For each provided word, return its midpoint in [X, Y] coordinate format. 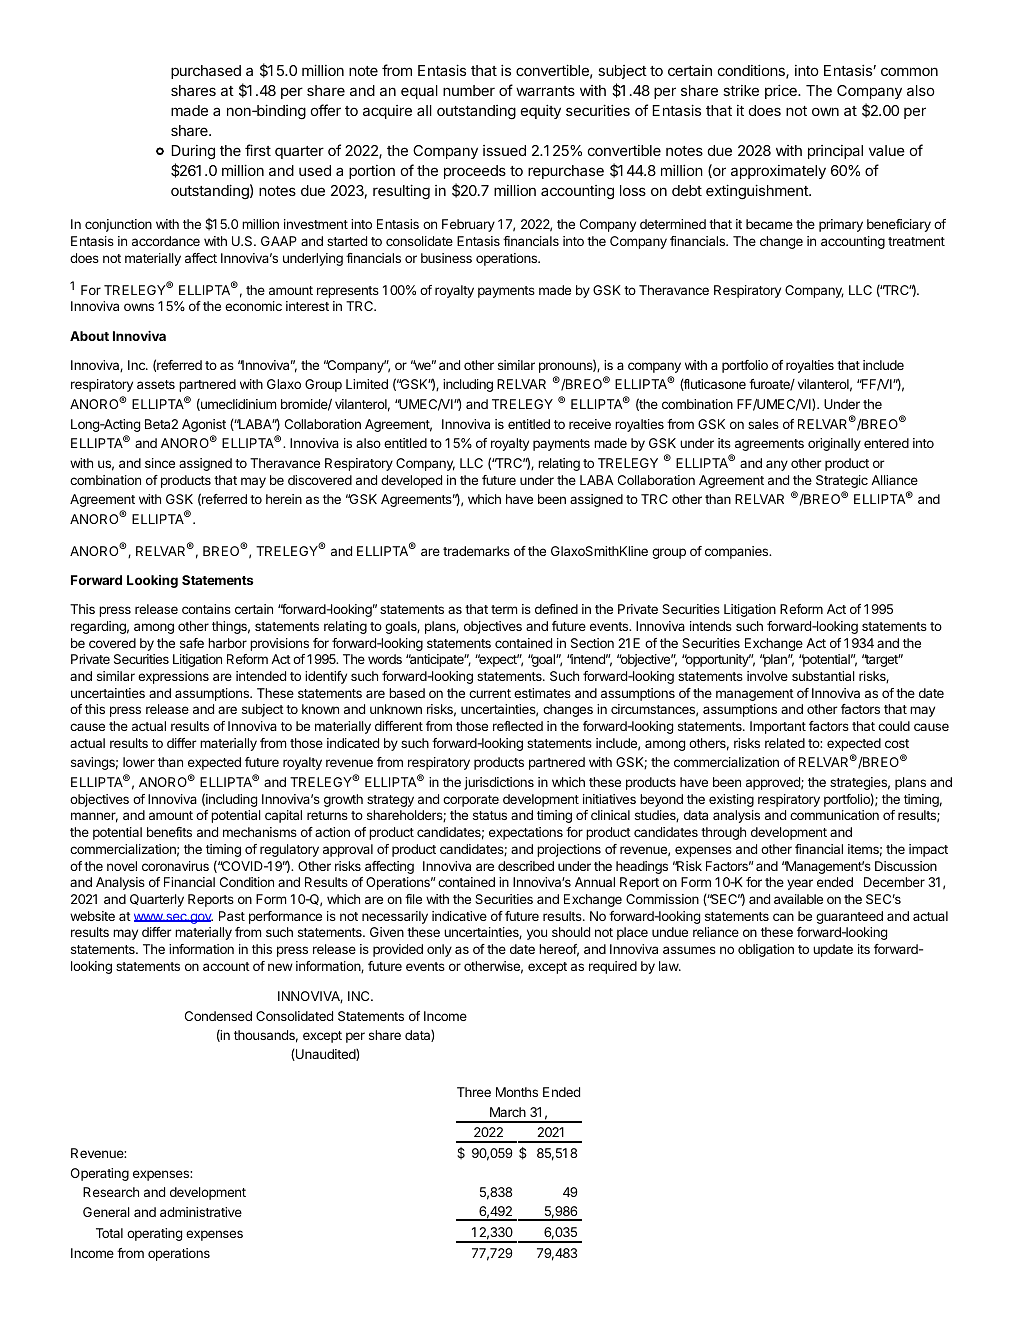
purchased [206, 72]
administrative [201, 1212]
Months [517, 1092]
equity [541, 112]
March [508, 1112]
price [782, 92]
